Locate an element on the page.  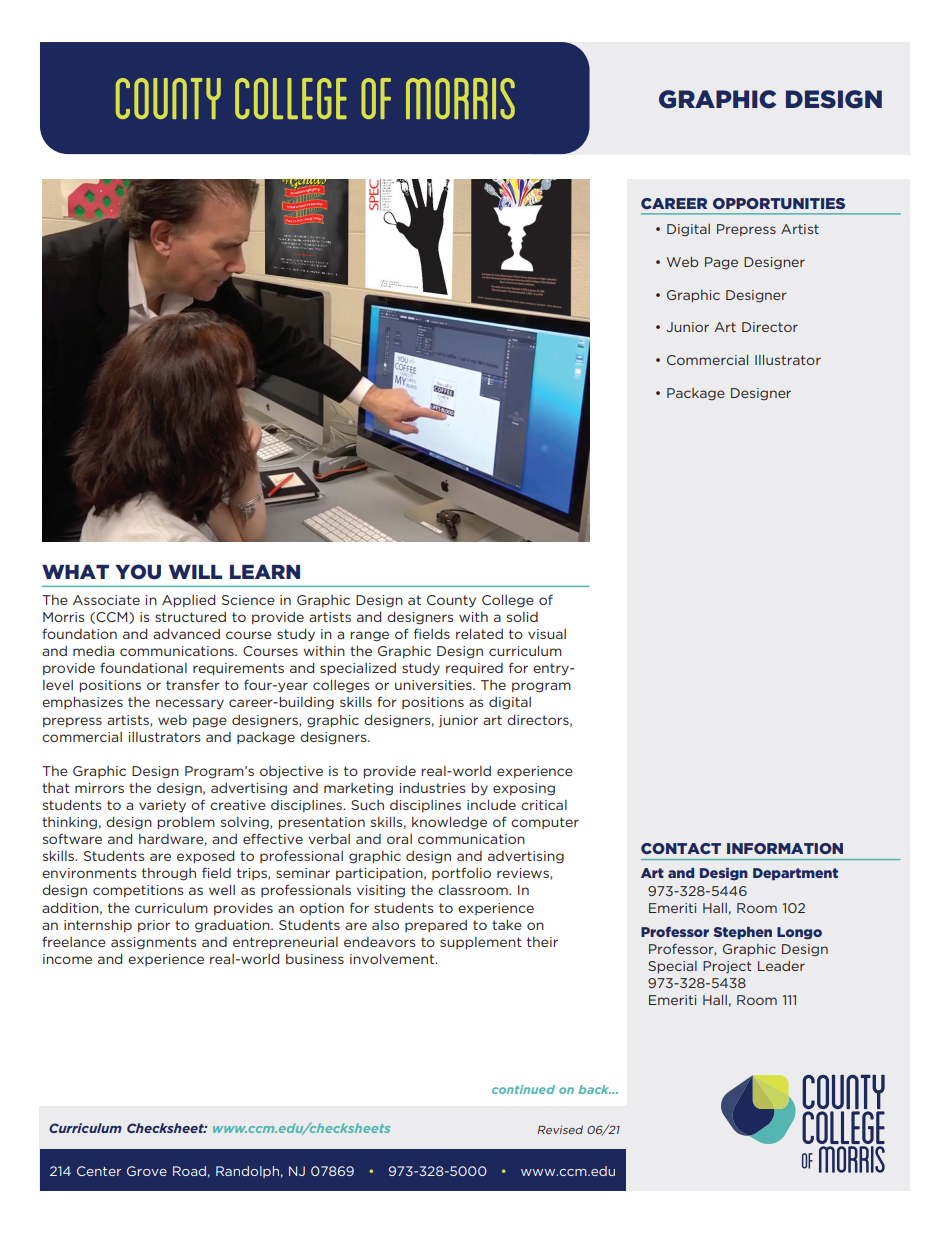
WILL is located at coordinates (195, 572).
